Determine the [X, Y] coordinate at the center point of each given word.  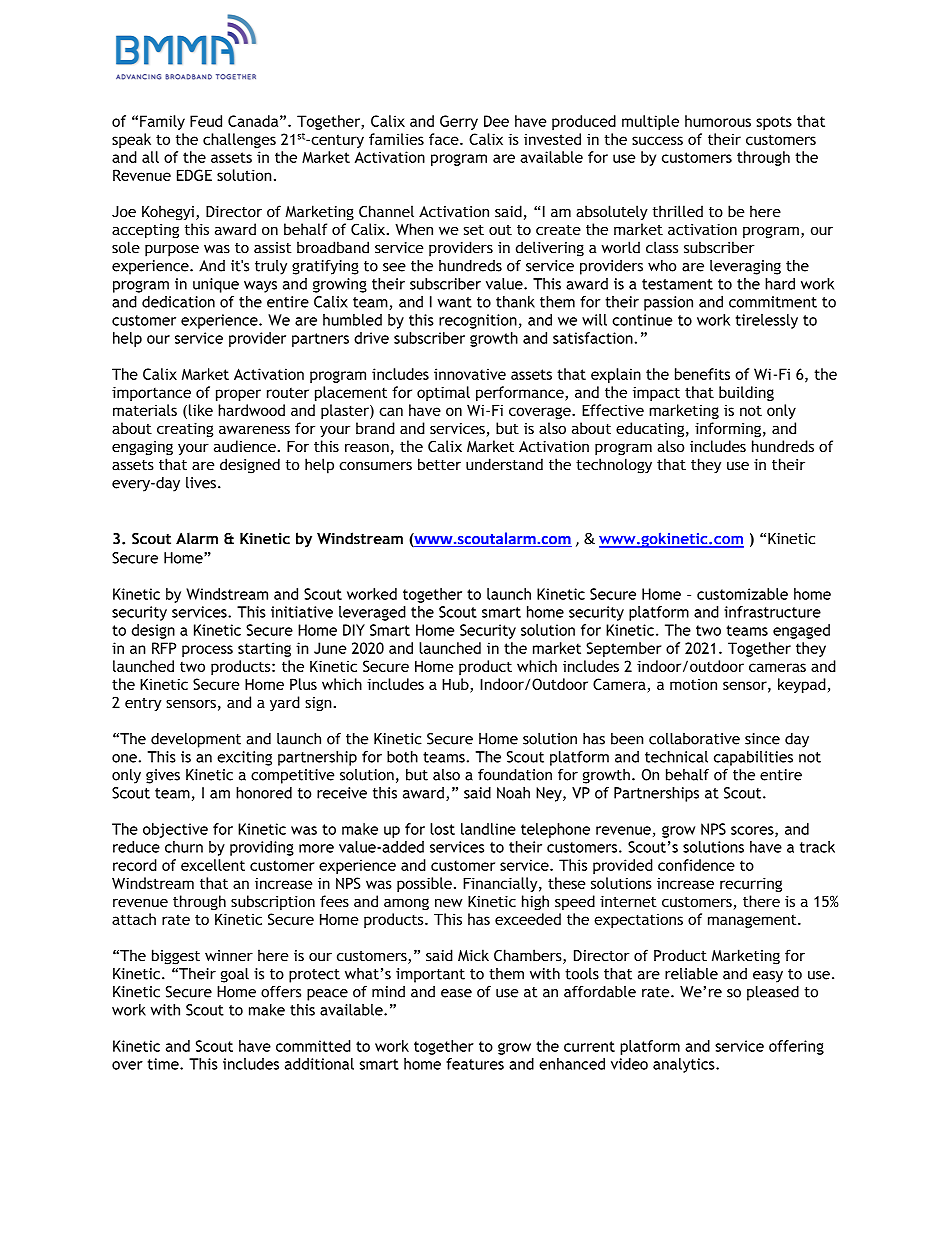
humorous [718, 121]
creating [185, 430]
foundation [515, 775]
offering [796, 1047]
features [475, 1064]
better [439, 464]
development [196, 740]
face [445, 139]
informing [728, 429]
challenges [239, 140]
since [762, 739]
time [164, 1064]
